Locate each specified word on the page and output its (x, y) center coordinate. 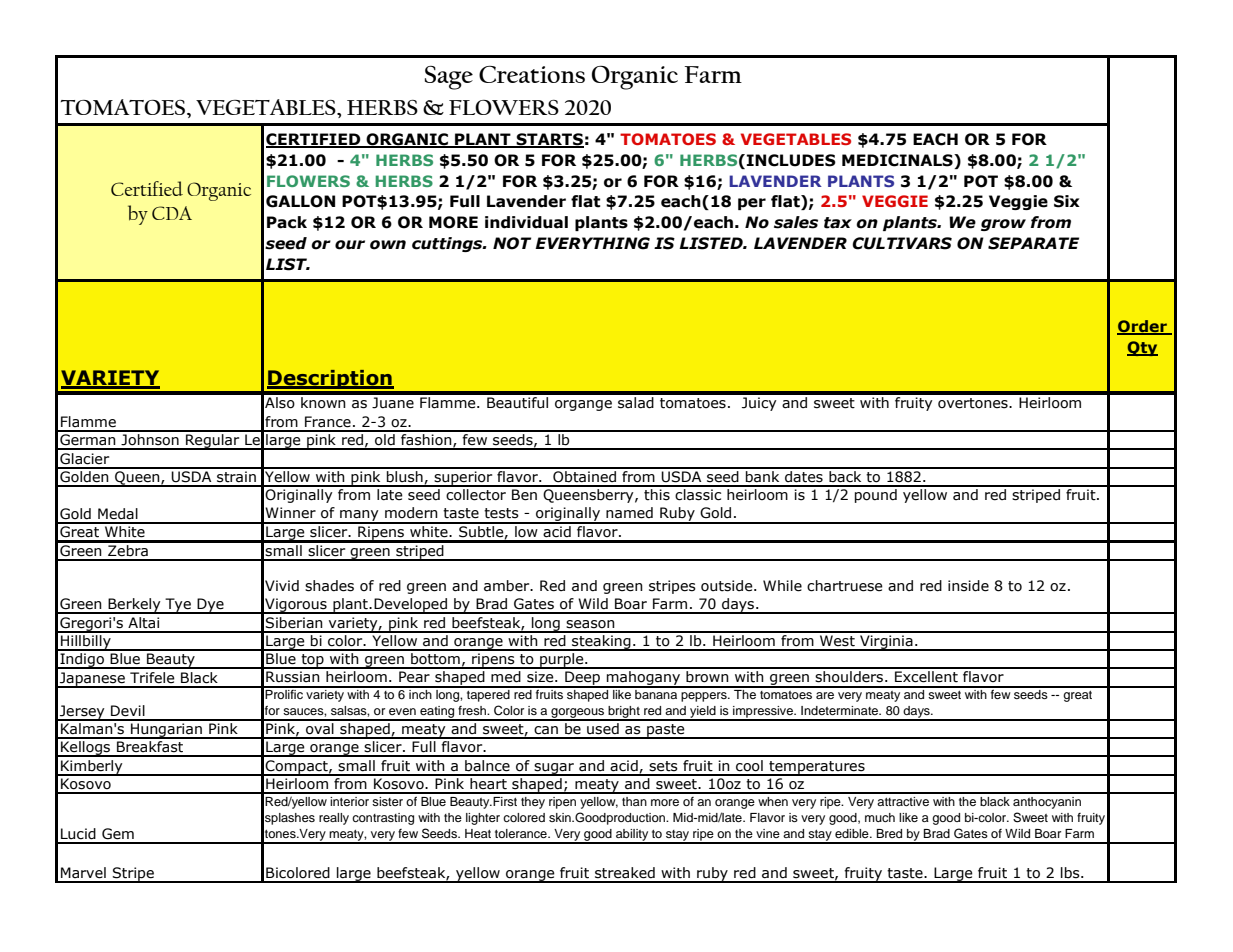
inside (968, 586)
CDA (172, 213)
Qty (1142, 348)
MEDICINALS (898, 161)
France (328, 422)
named (629, 513)
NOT (512, 243)
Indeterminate (841, 710)
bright (624, 713)
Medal (118, 514)
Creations (532, 74)
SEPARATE (1033, 243)
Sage (449, 78)
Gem (118, 834)
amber (508, 586)
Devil (128, 711)
